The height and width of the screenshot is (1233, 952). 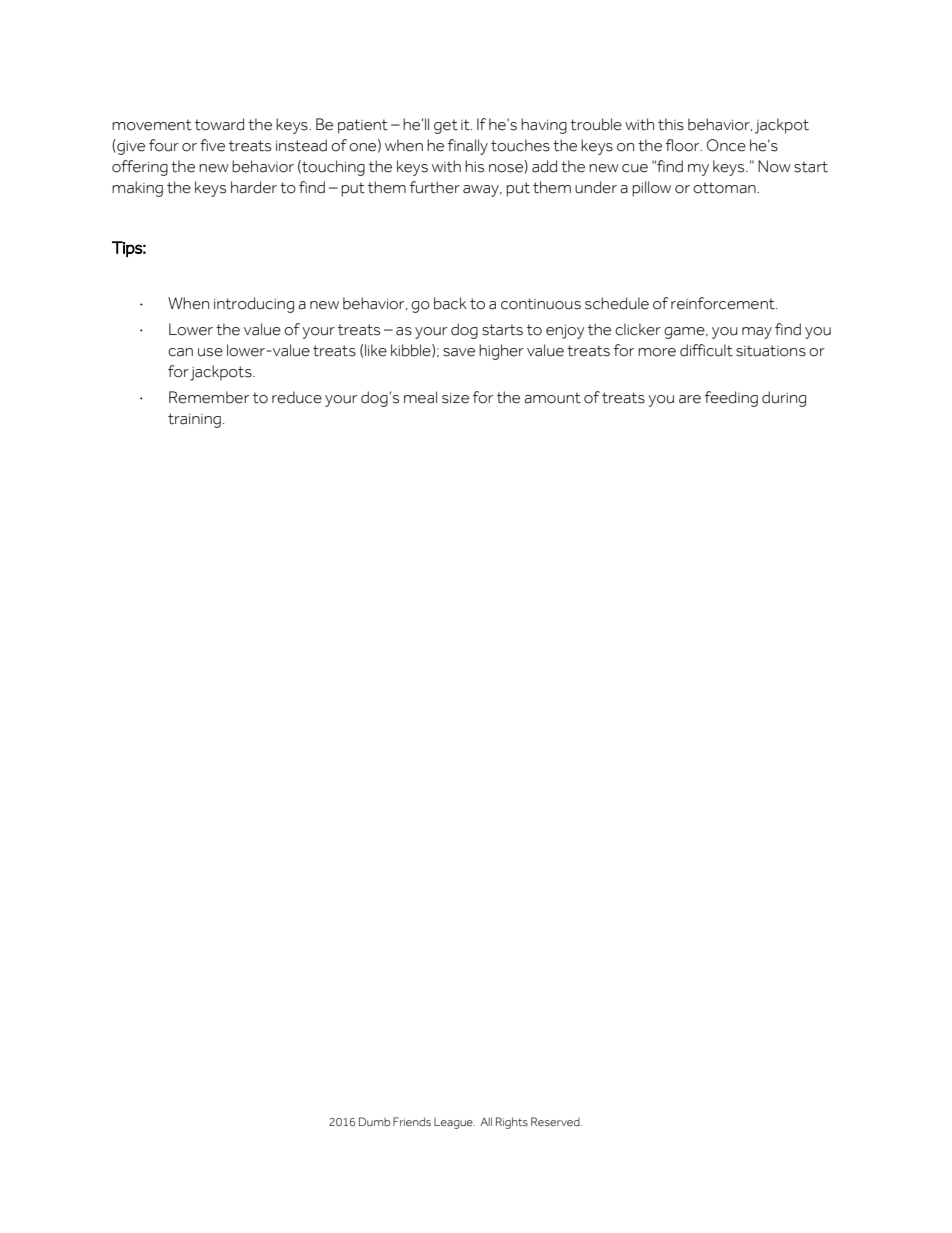 What do you see at coordinates (212, 145) in the screenshot?
I see `five` at bounding box center [212, 145].
